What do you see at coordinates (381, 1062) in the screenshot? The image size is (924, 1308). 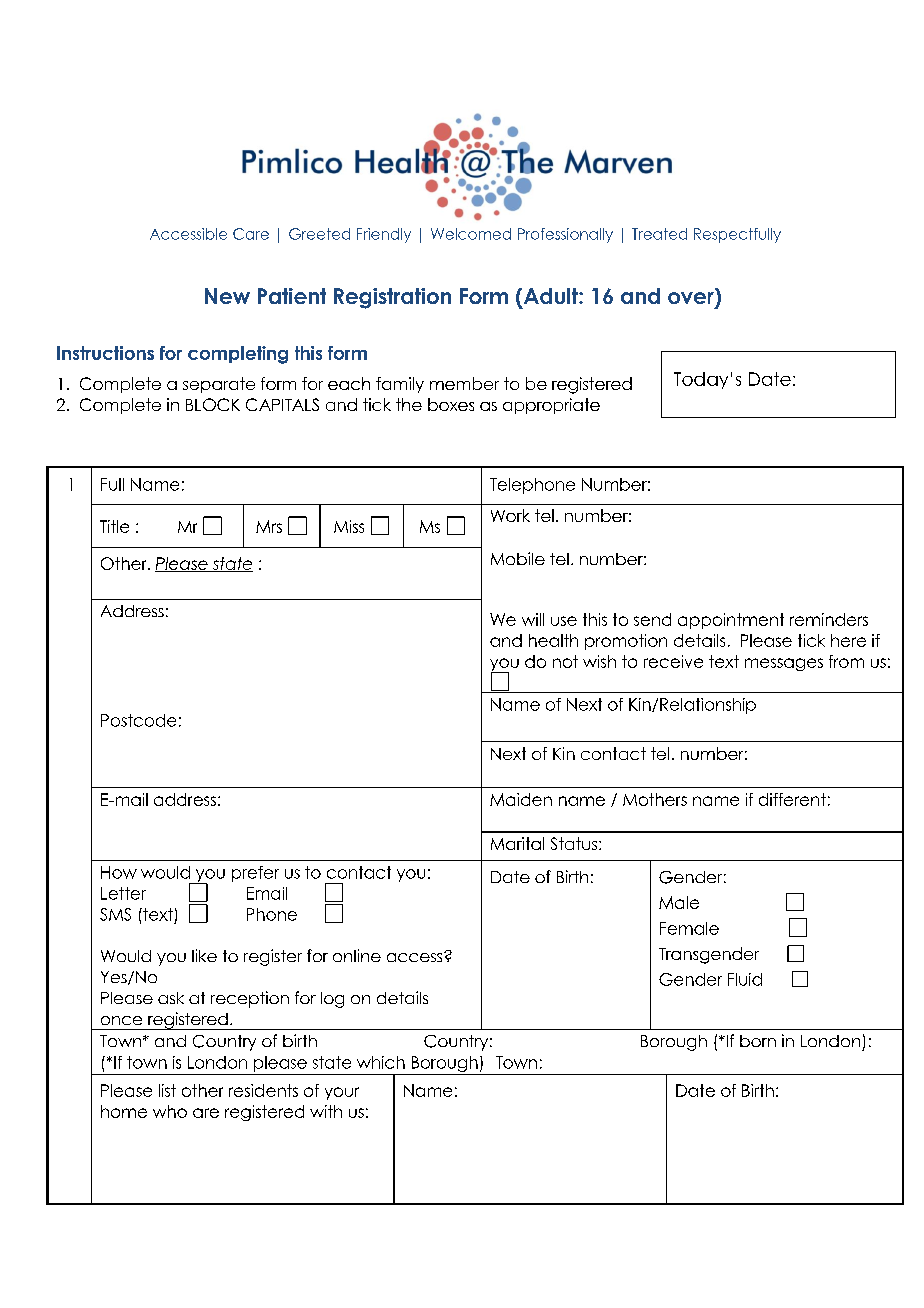 I see `which` at bounding box center [381, 1062].
